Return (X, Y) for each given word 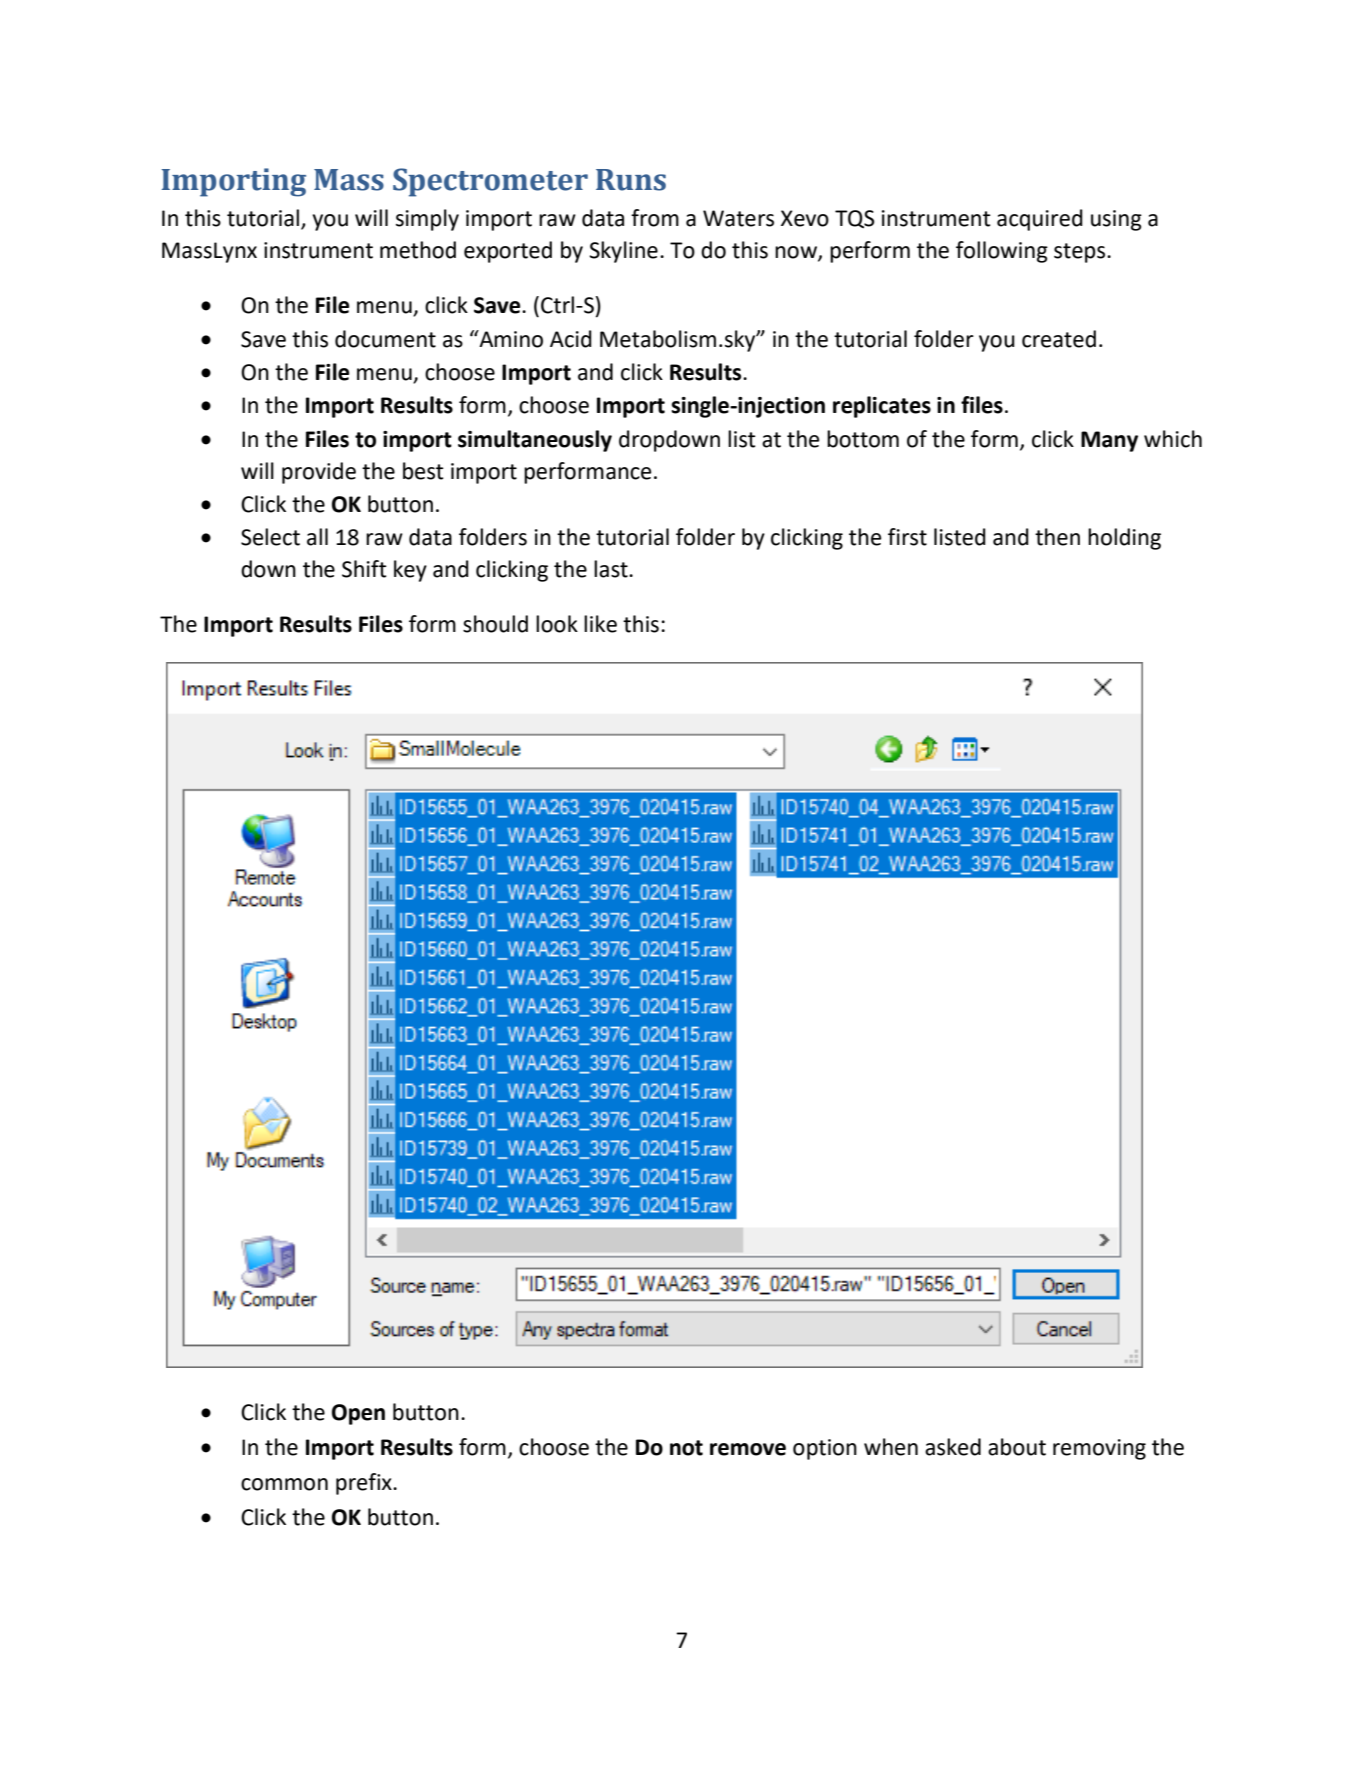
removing (1099, 1449)
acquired (1040, 220)
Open (358, 1414)
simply (427, 220)
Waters (738, 218)
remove (748, 1449)
